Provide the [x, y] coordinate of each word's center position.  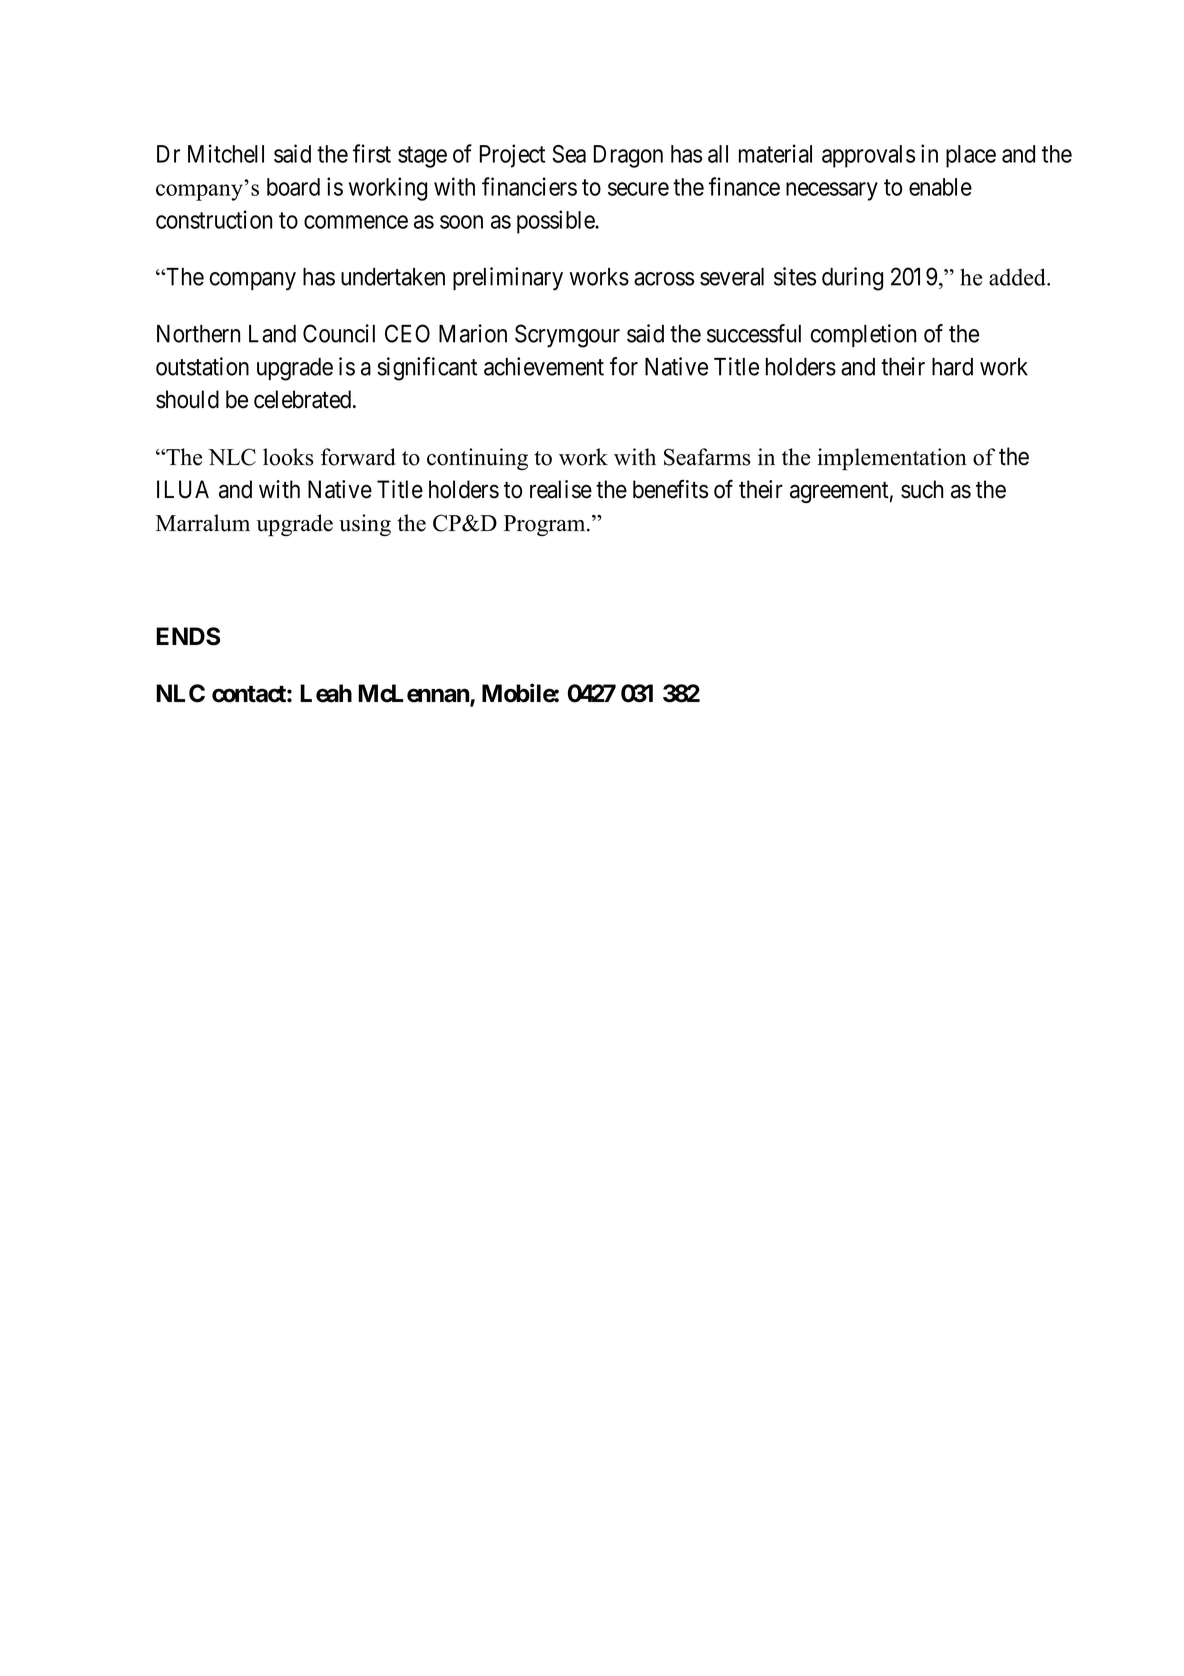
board [293, 187]
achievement [544, 366]
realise [561, 489]
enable [940, 187]
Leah [326, 693]
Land [272, 334]
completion [863, 335]
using [365, 525]
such [922, 489]
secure [638, 189]
